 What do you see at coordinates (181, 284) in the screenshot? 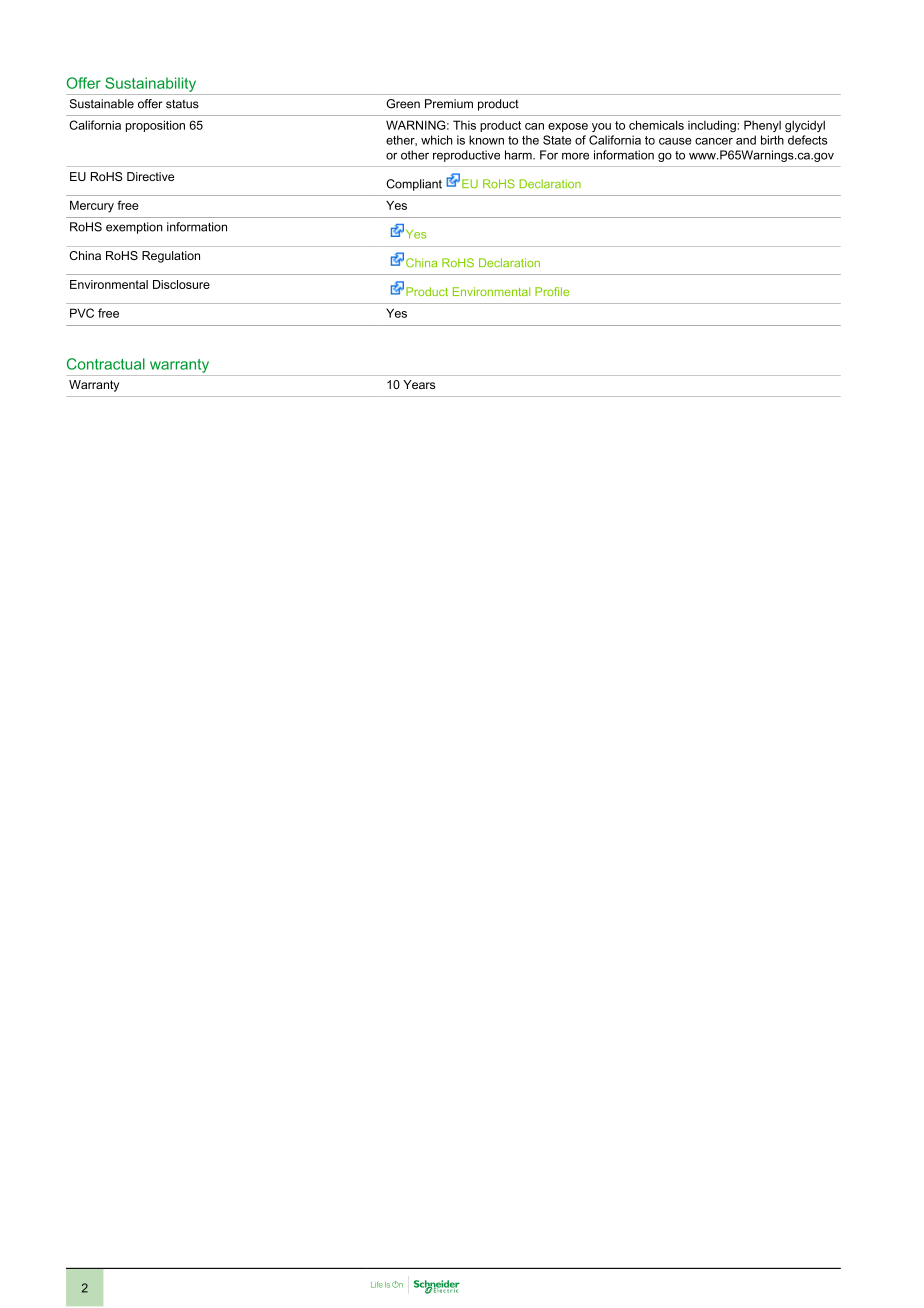
I see `Disclosure` at bounding box center [181, 284].
